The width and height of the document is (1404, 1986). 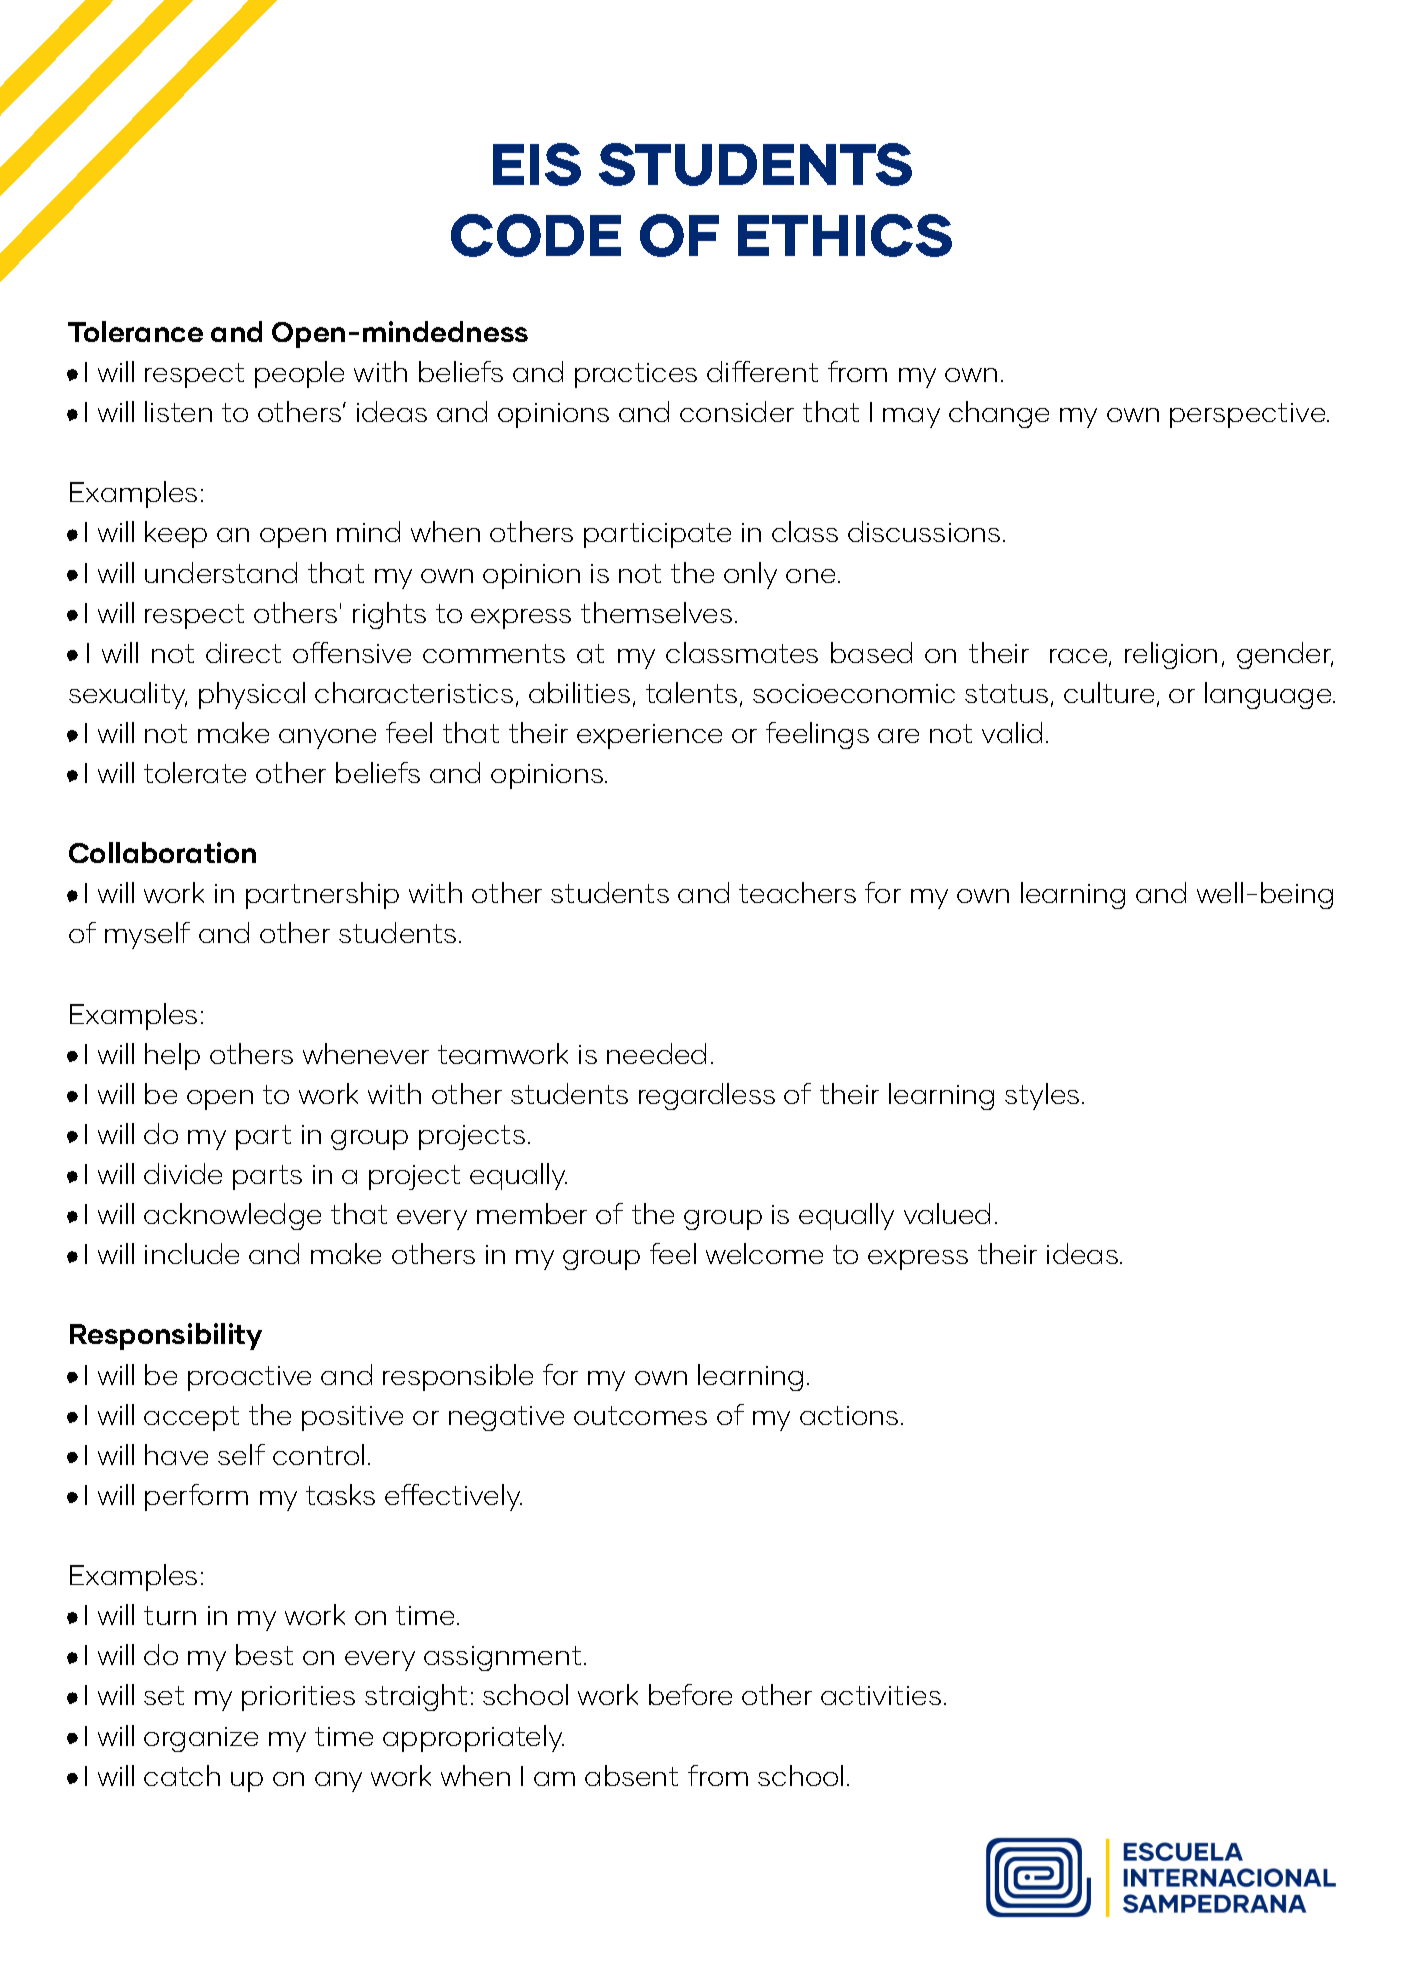 What do you see at coordinates (172, 1056) in the document?
I see `help` at bounding box center [172, 1056].
